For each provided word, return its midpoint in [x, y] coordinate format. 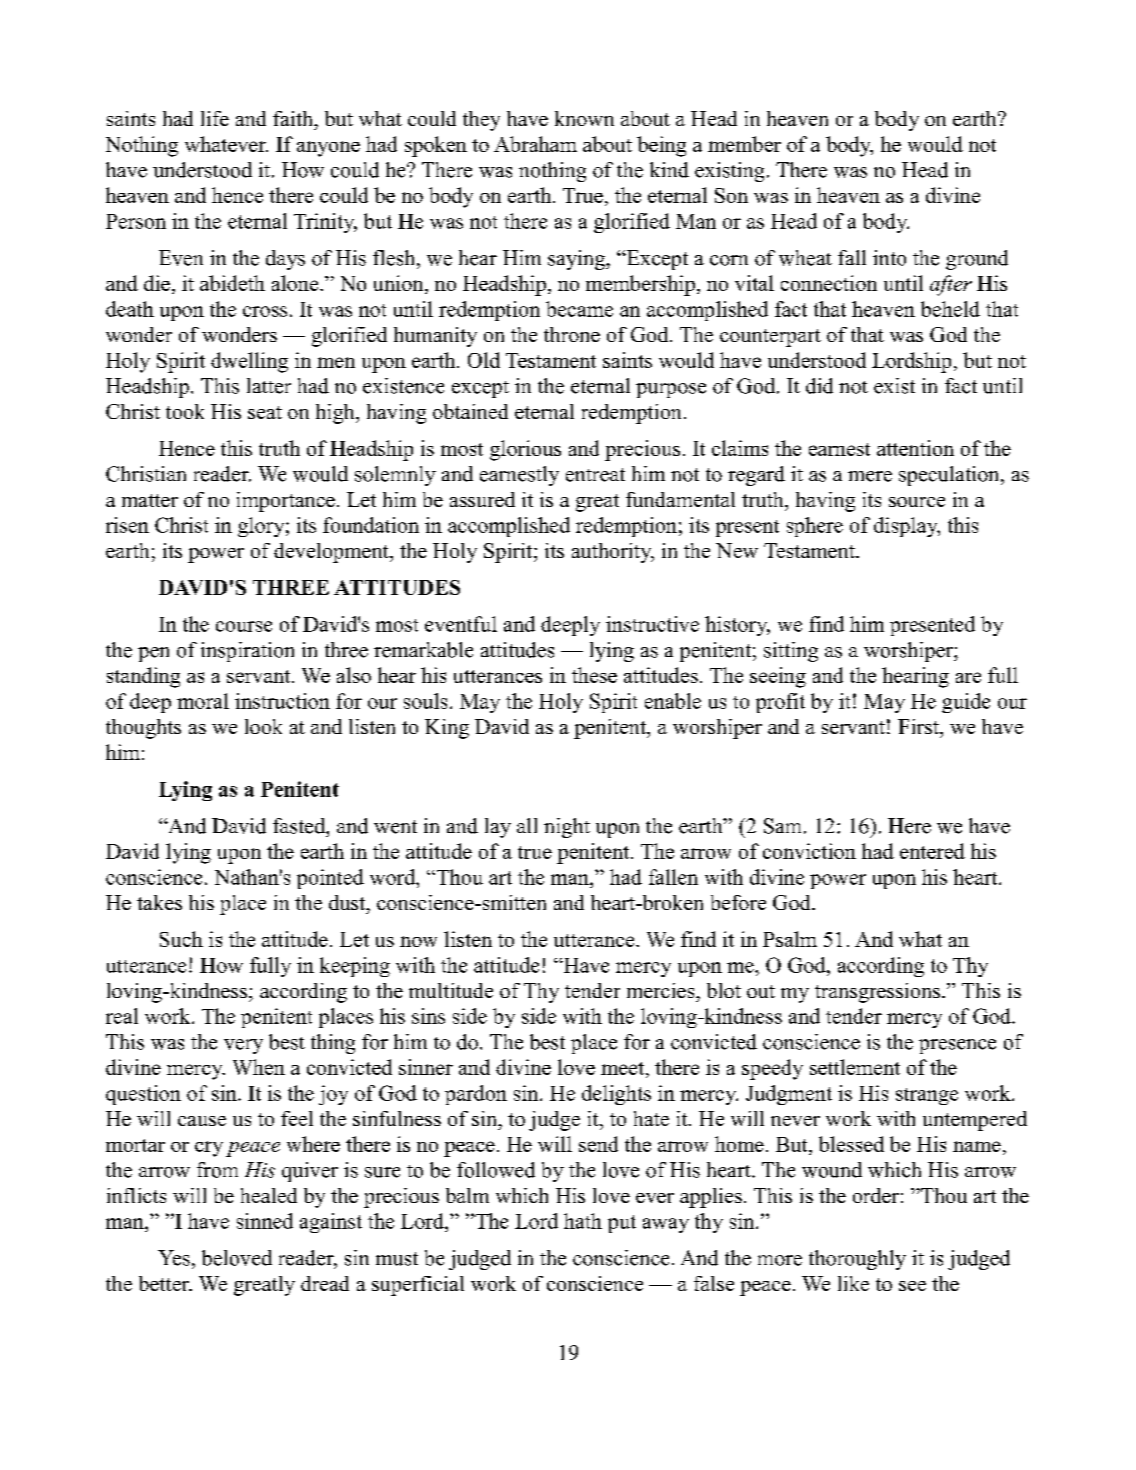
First [919, 726]
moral [203, 701]
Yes [174, 1258]
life [215, 118]
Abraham [535, 144]
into [889, 258]
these [594, 675]
